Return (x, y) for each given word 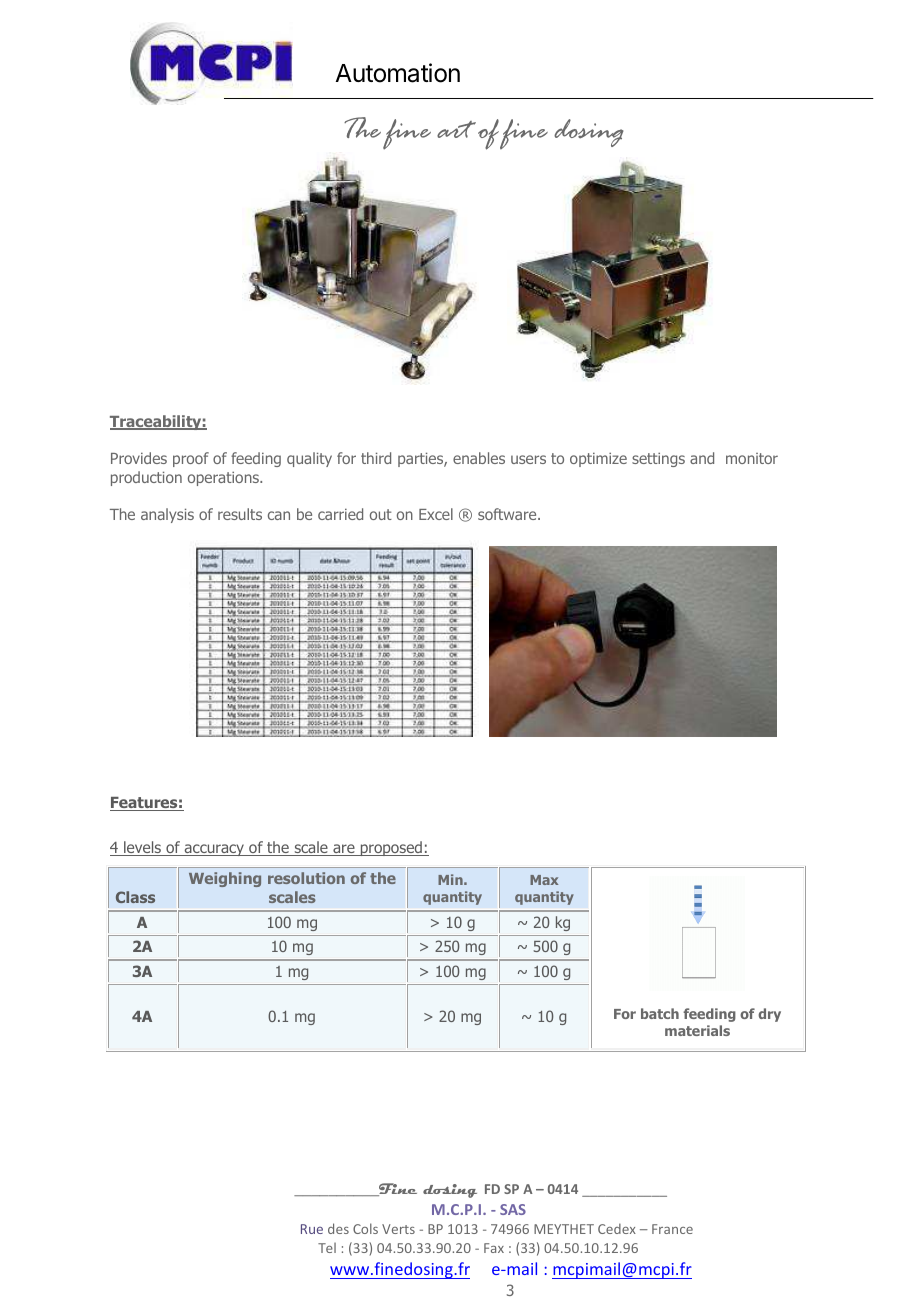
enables (479, 458)
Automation (398, 73)
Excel (436, 514)
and (702, 458)
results (240, 514)
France (672, 1229)
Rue (312, 1229)
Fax (494, 1248)
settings (658, 459)
